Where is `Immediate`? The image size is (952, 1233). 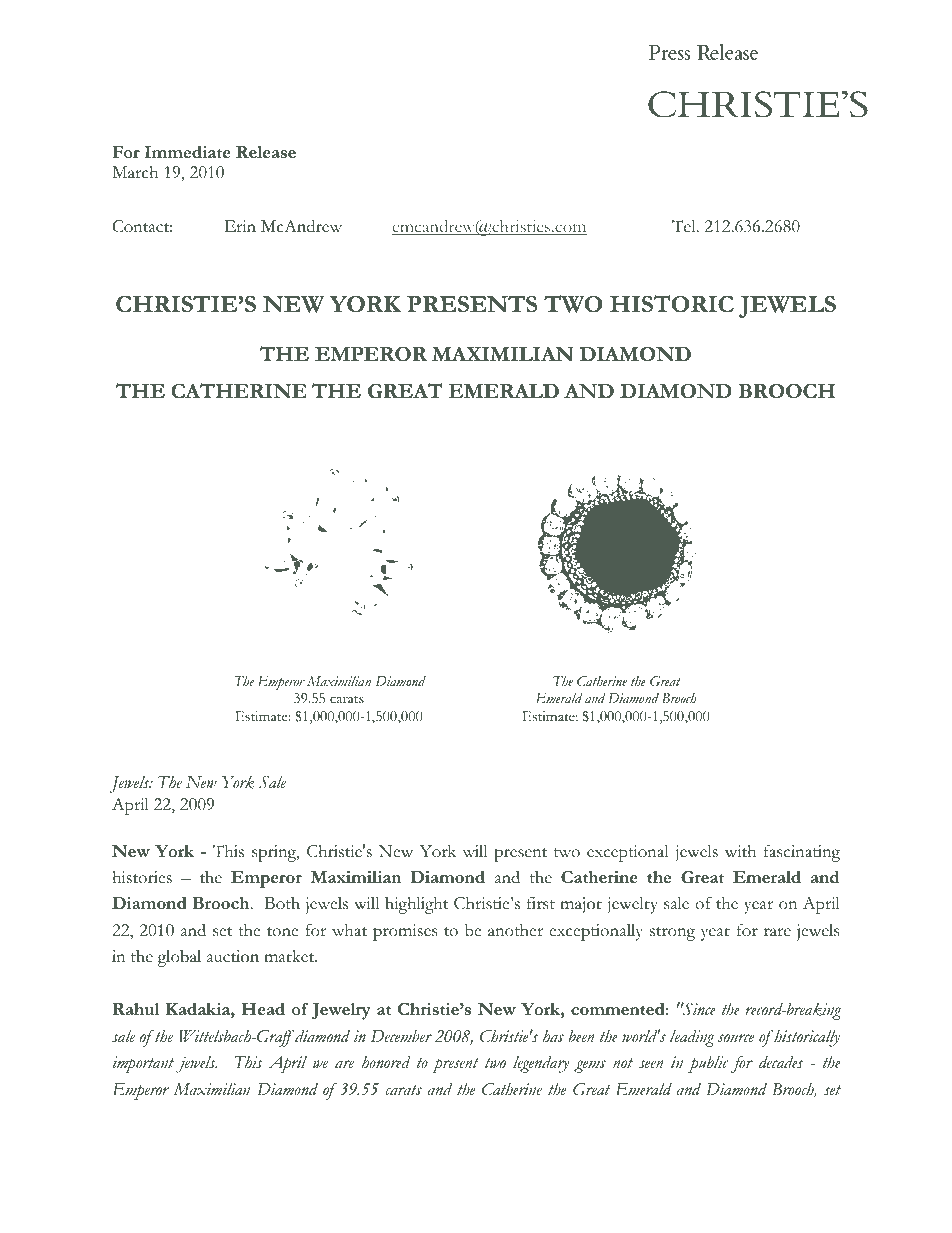 Immediate is located at coordinates (187, 152).
